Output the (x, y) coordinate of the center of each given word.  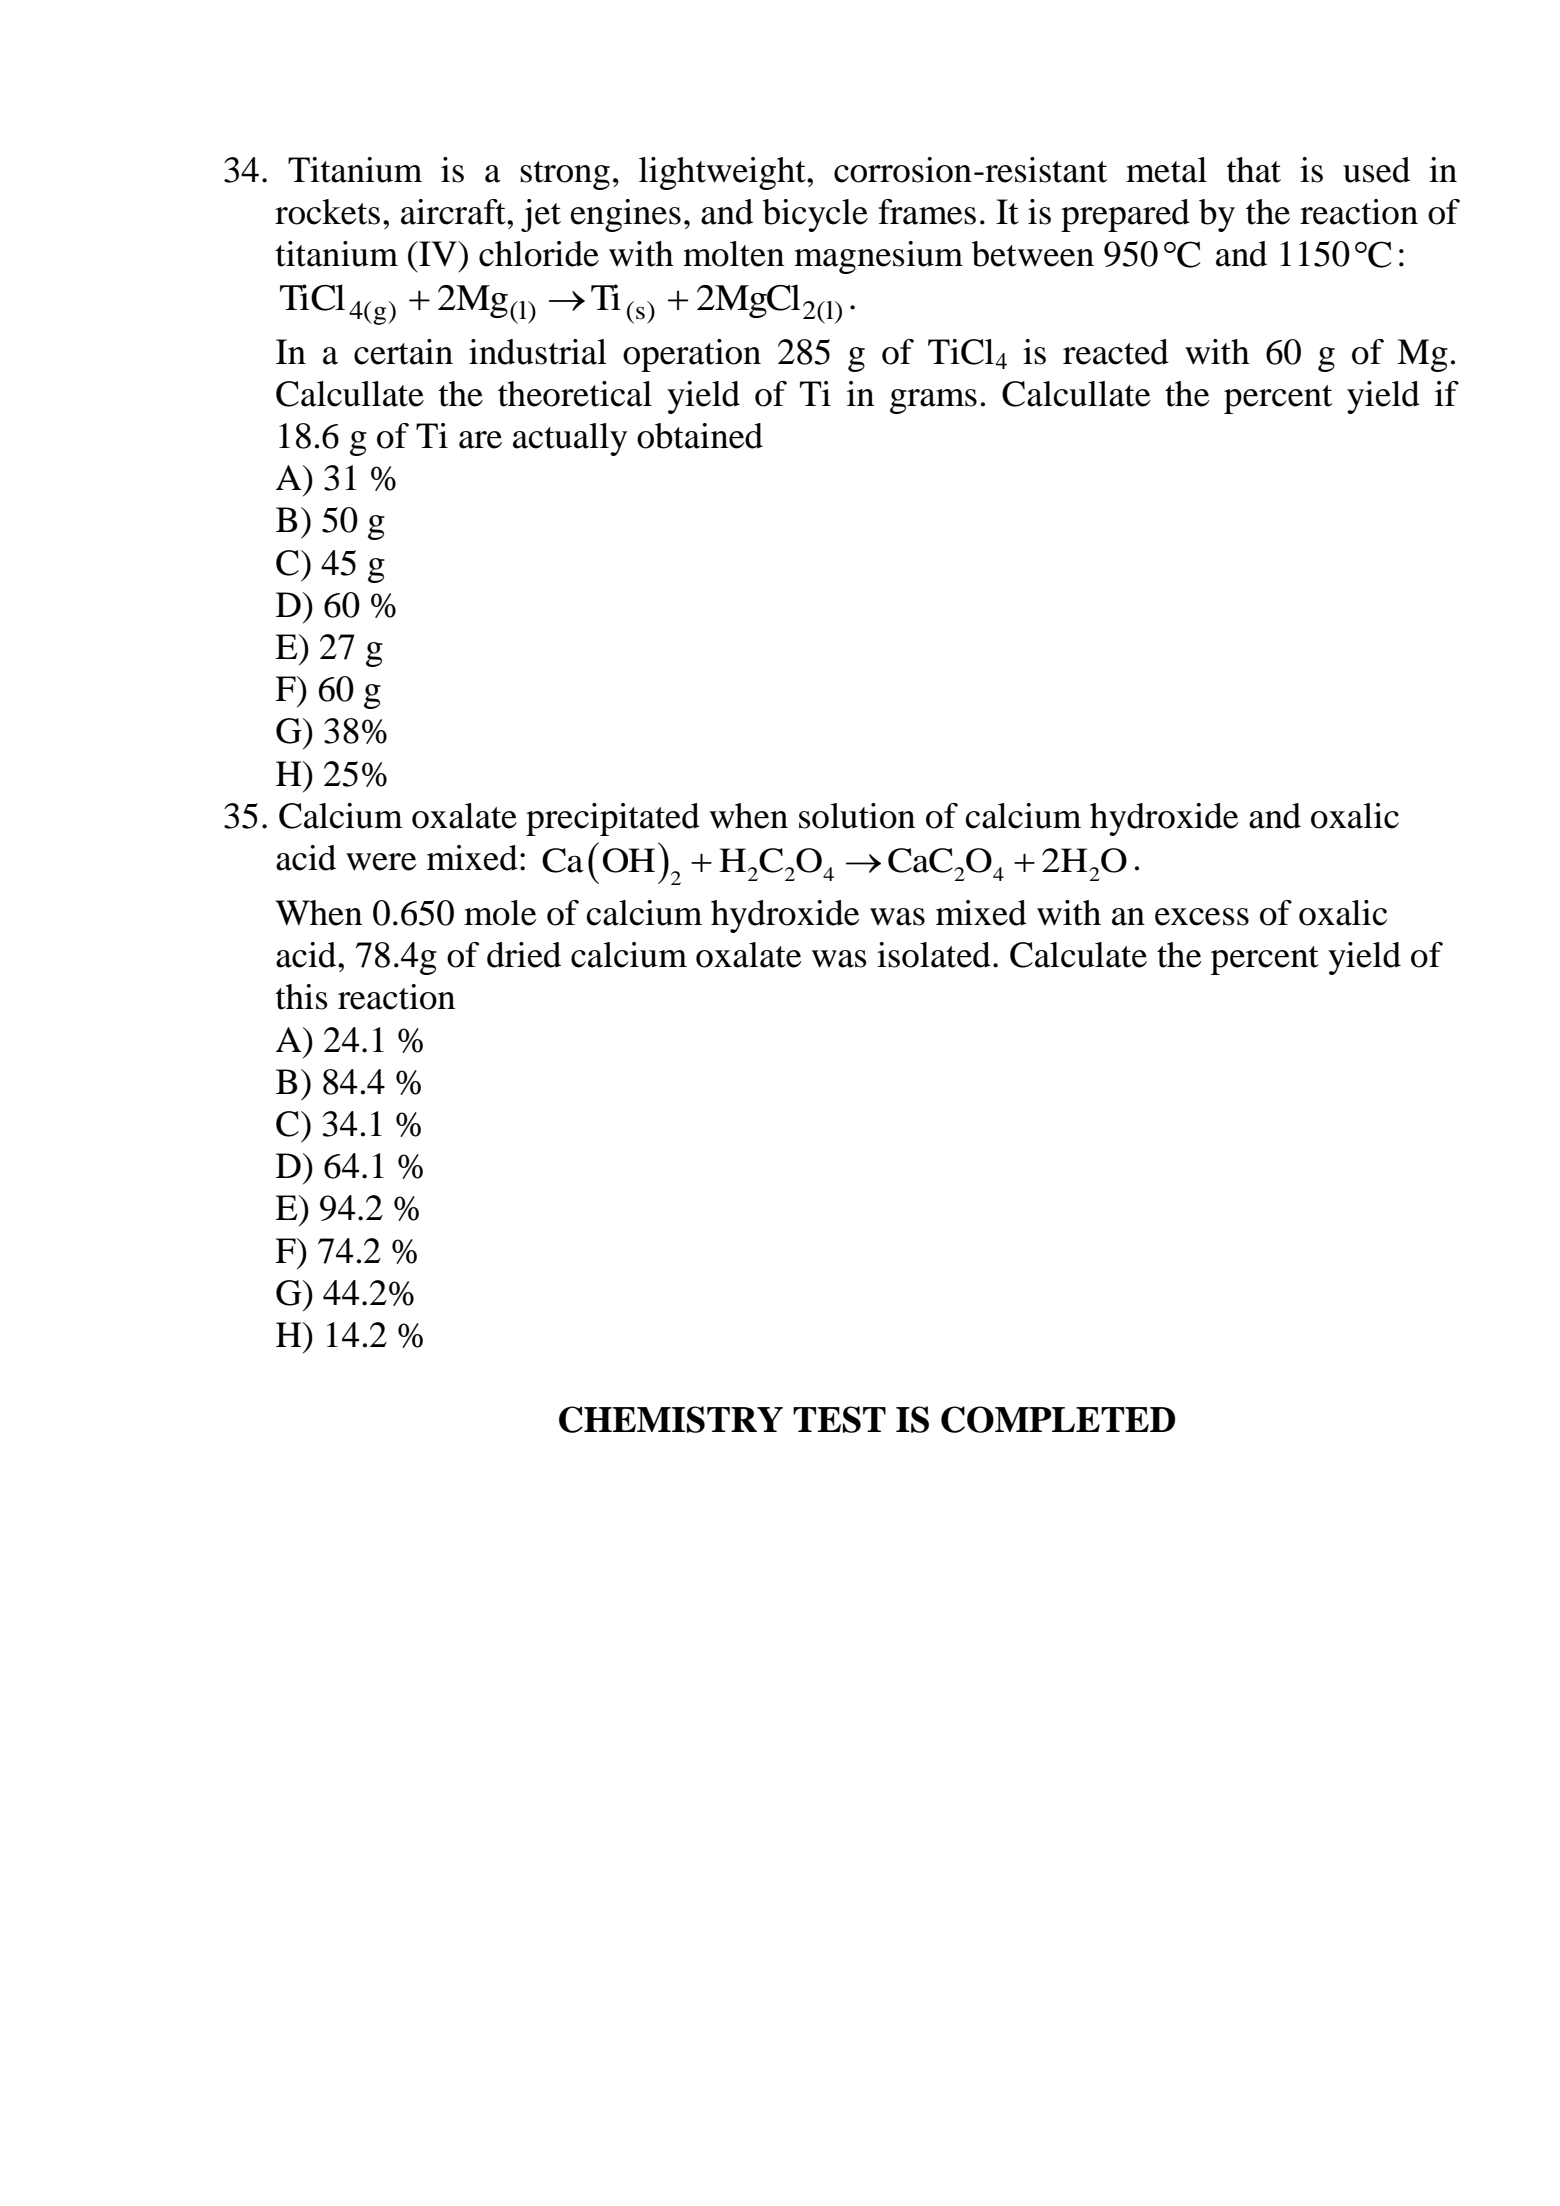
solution (857, 816)
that (1254, 170)
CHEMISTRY (671, 1419)
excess (1202, 917)
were (381, 862)
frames (927, 212)
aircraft (454, 212)
